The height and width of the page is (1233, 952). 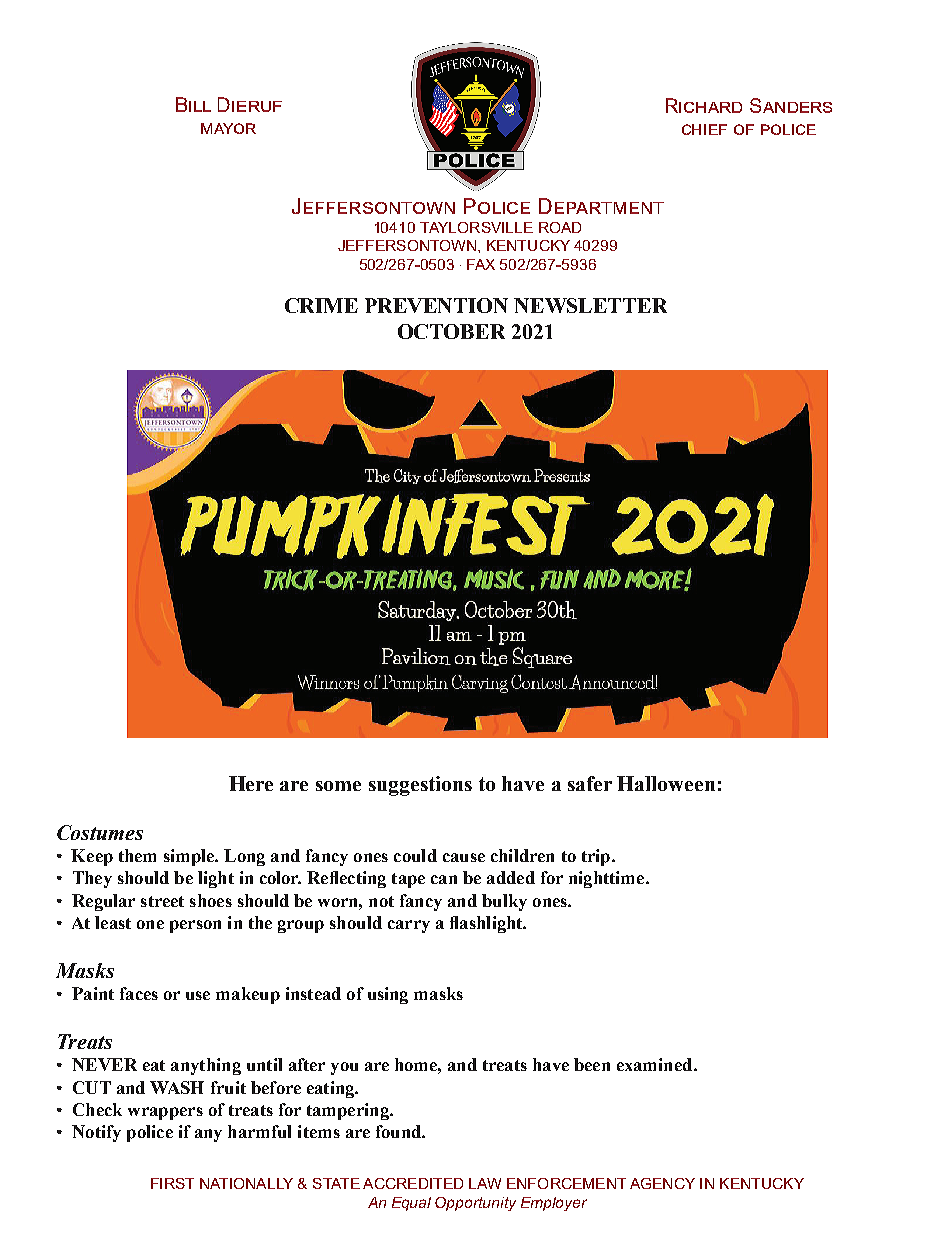 I want to click on Bill, so click(x=193, y=104).
